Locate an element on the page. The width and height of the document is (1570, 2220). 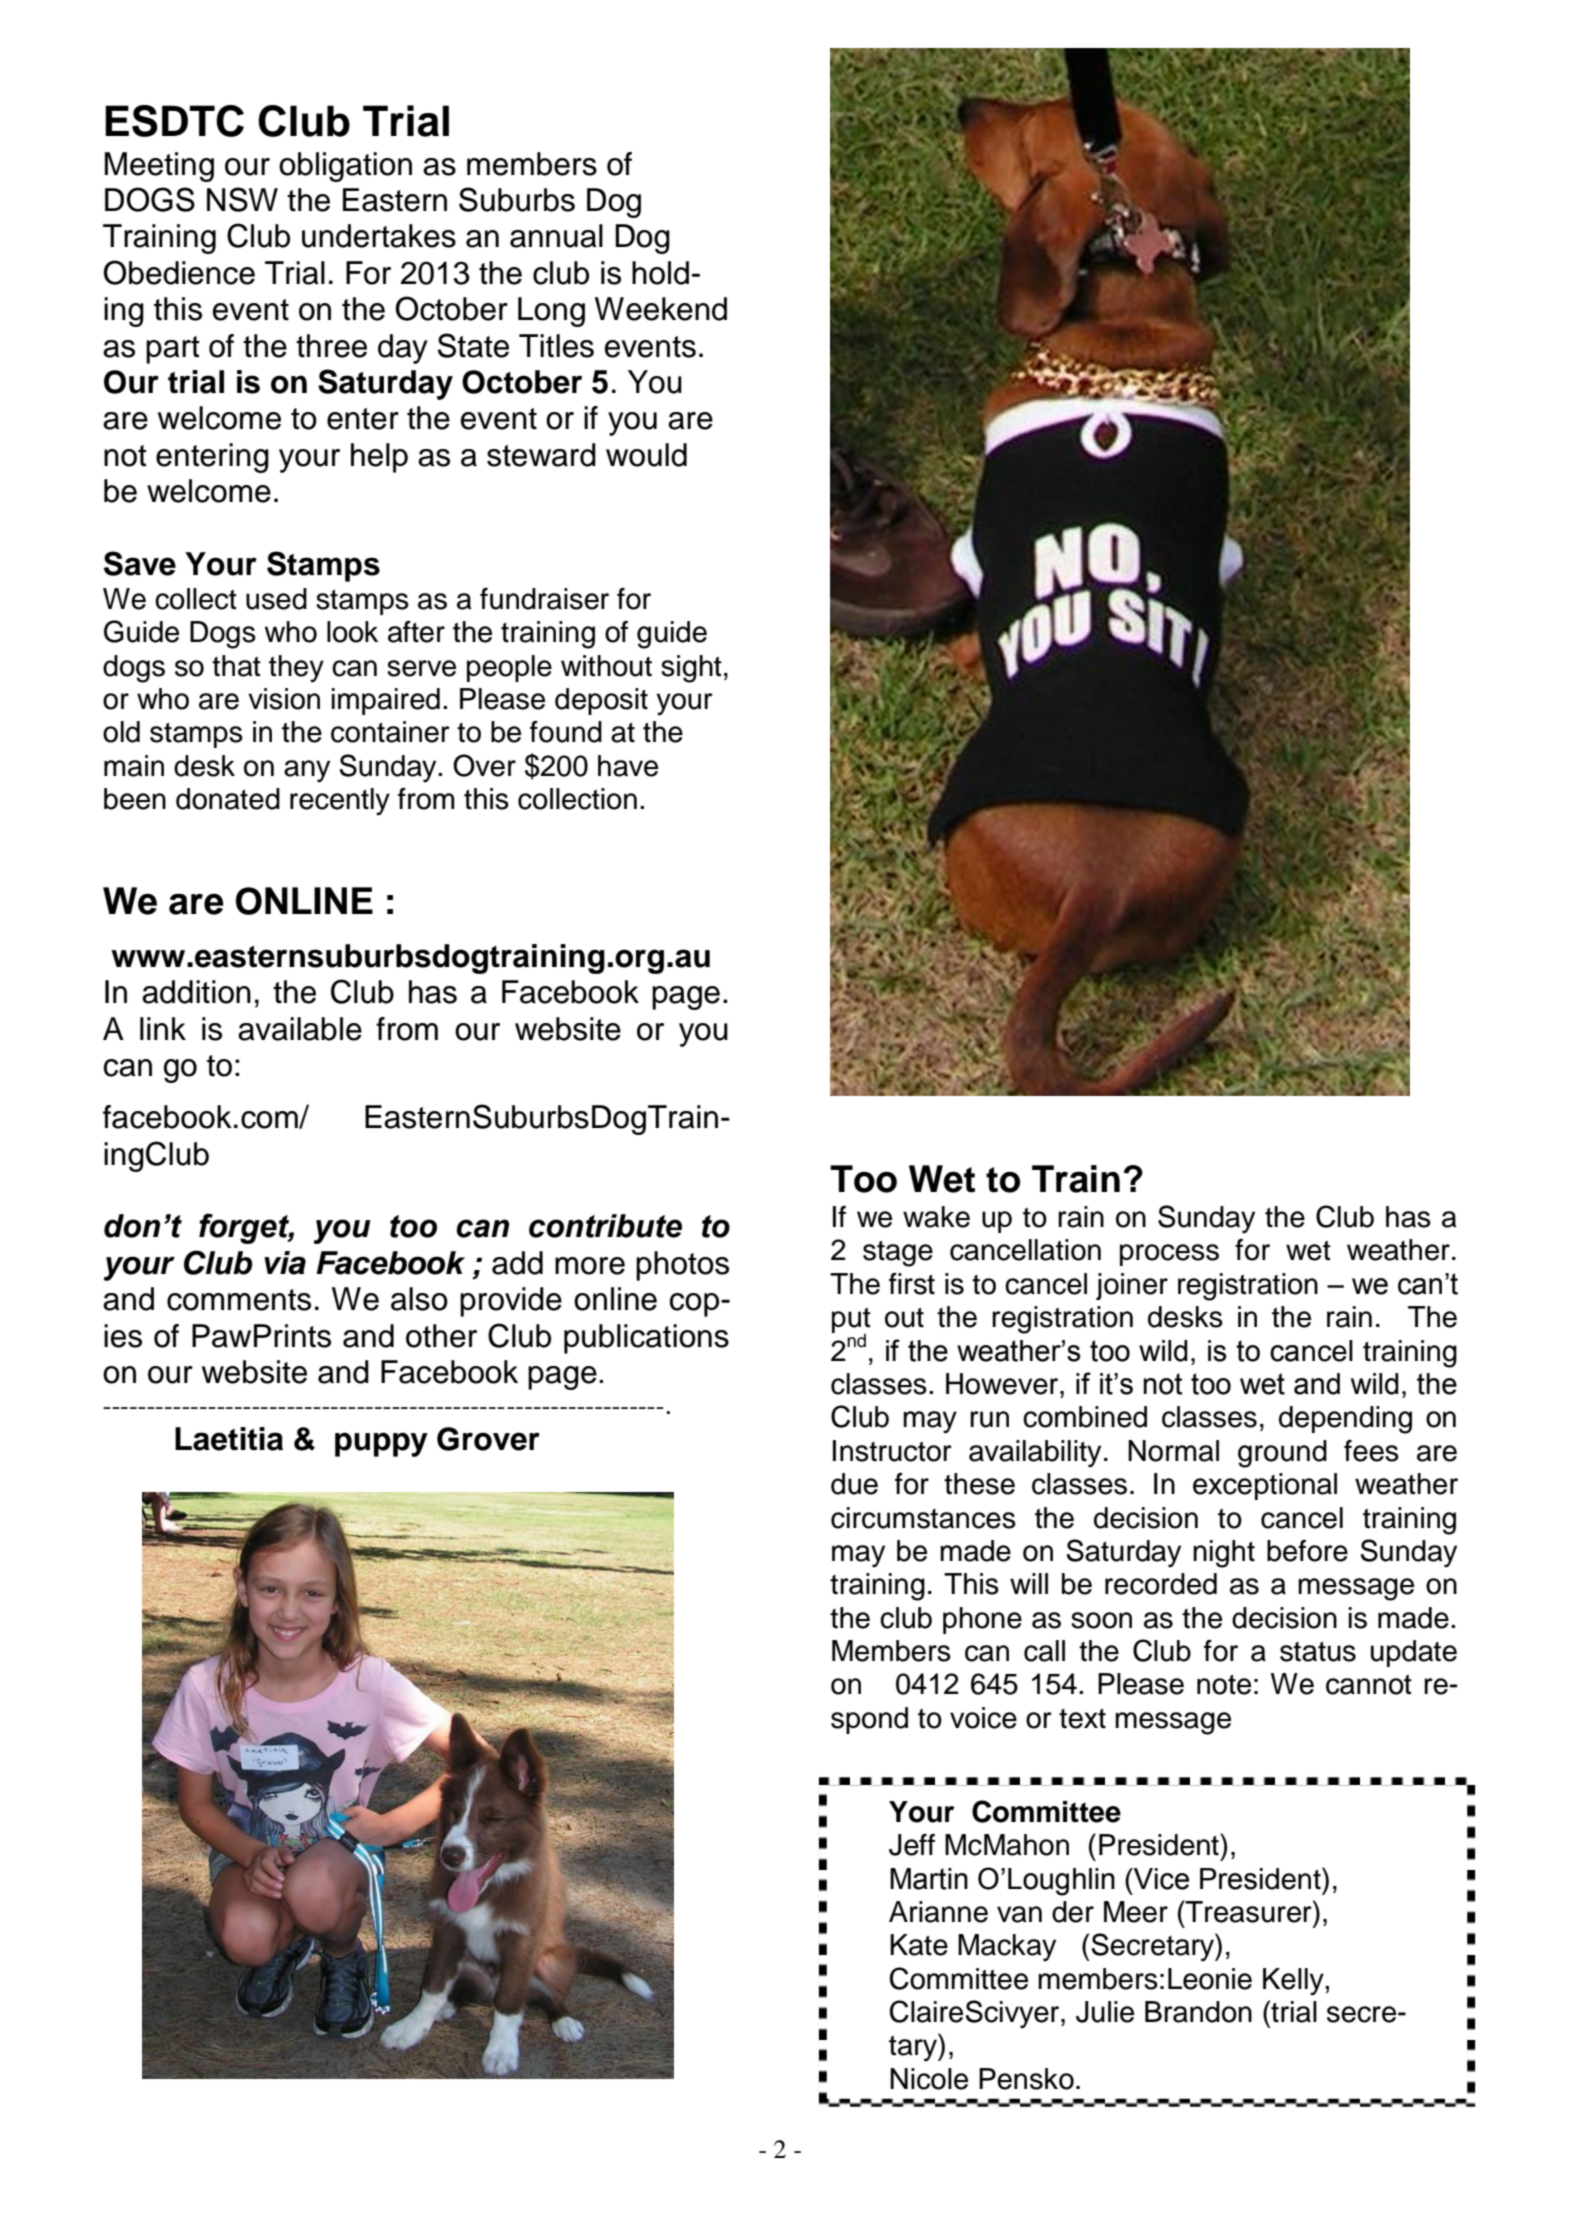
sight is located at coordinates (691, 669).
